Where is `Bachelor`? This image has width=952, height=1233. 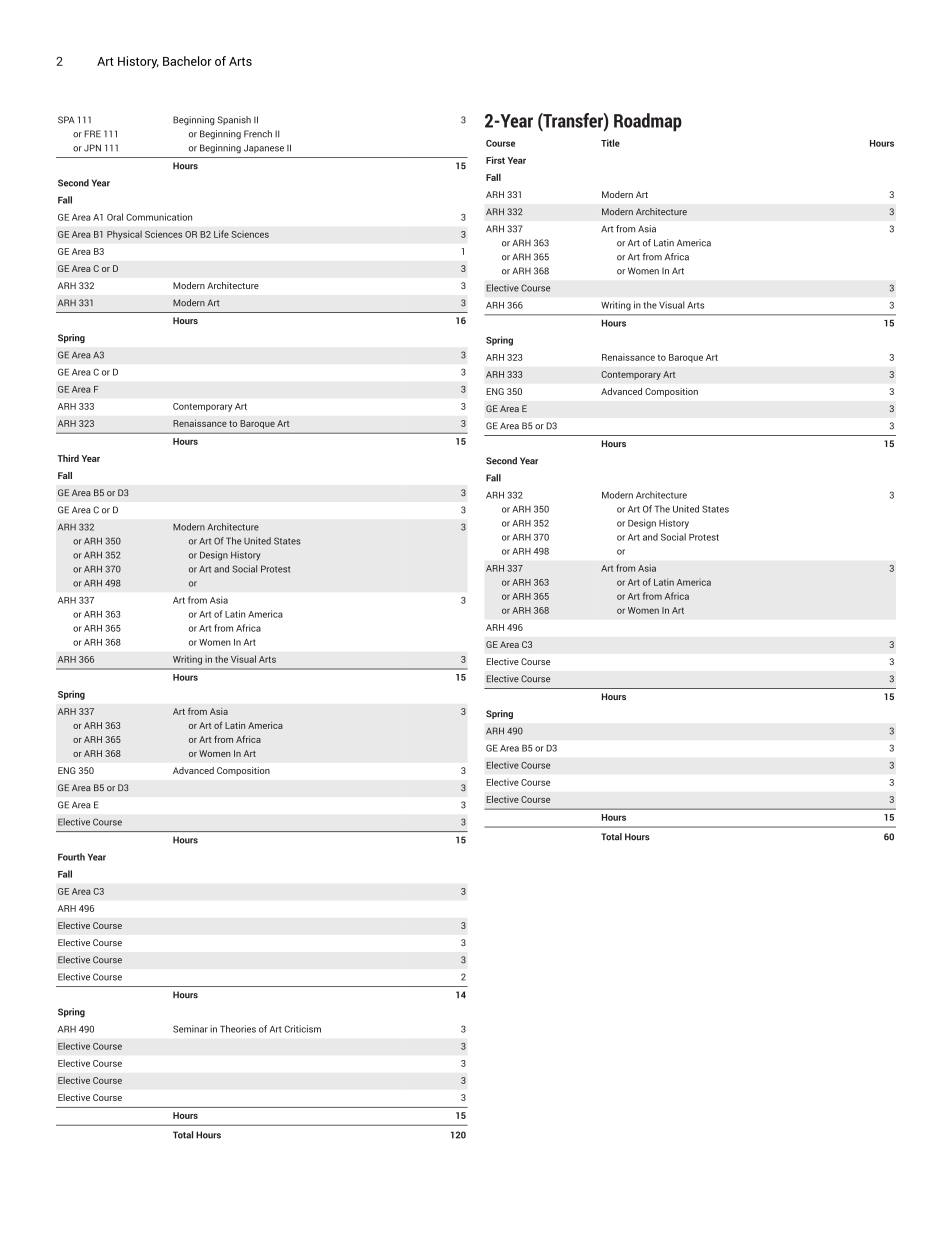 Bachelor is located at coordinates (187, 61).
